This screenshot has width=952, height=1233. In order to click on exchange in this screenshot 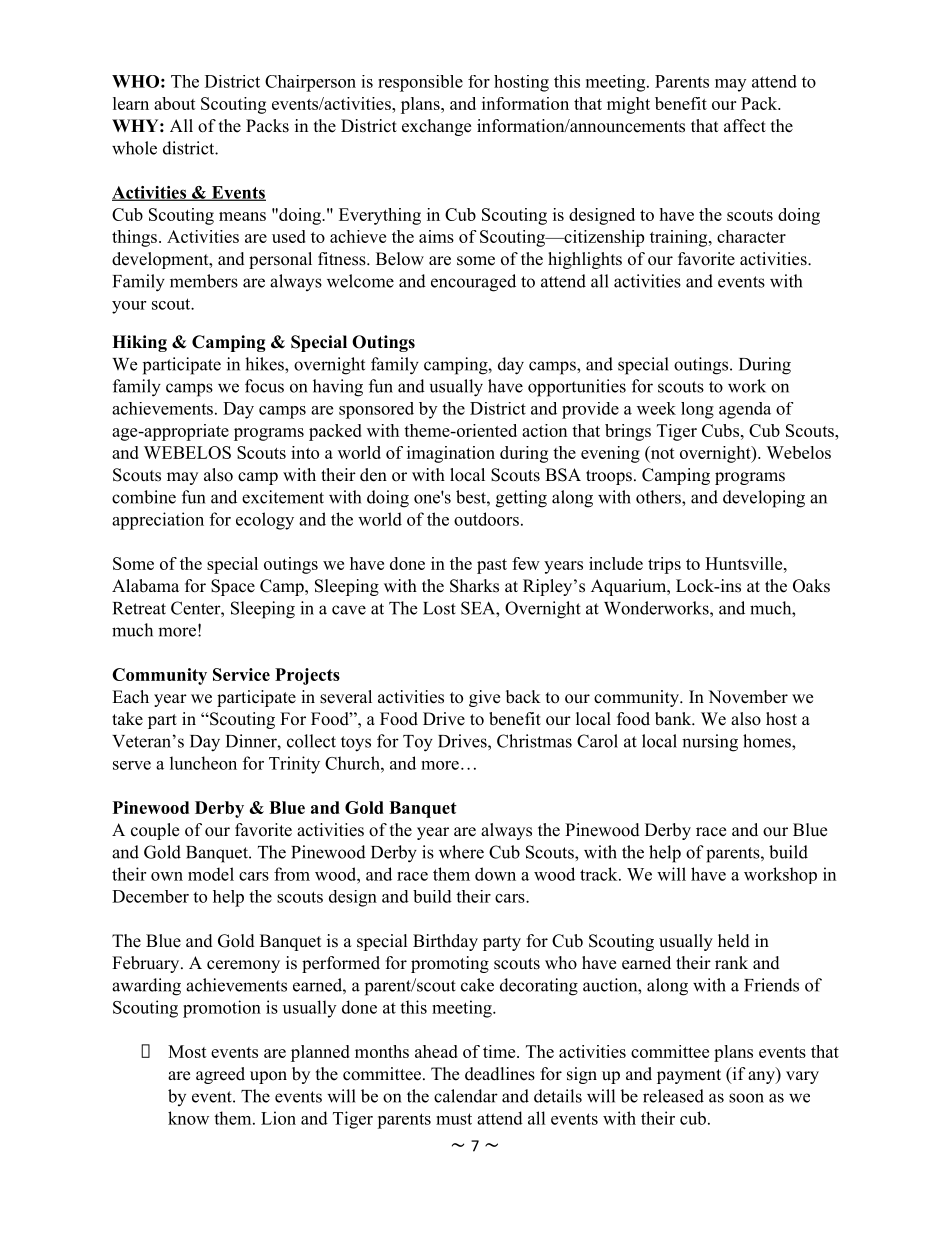, I will do `click(436, 127)`.
